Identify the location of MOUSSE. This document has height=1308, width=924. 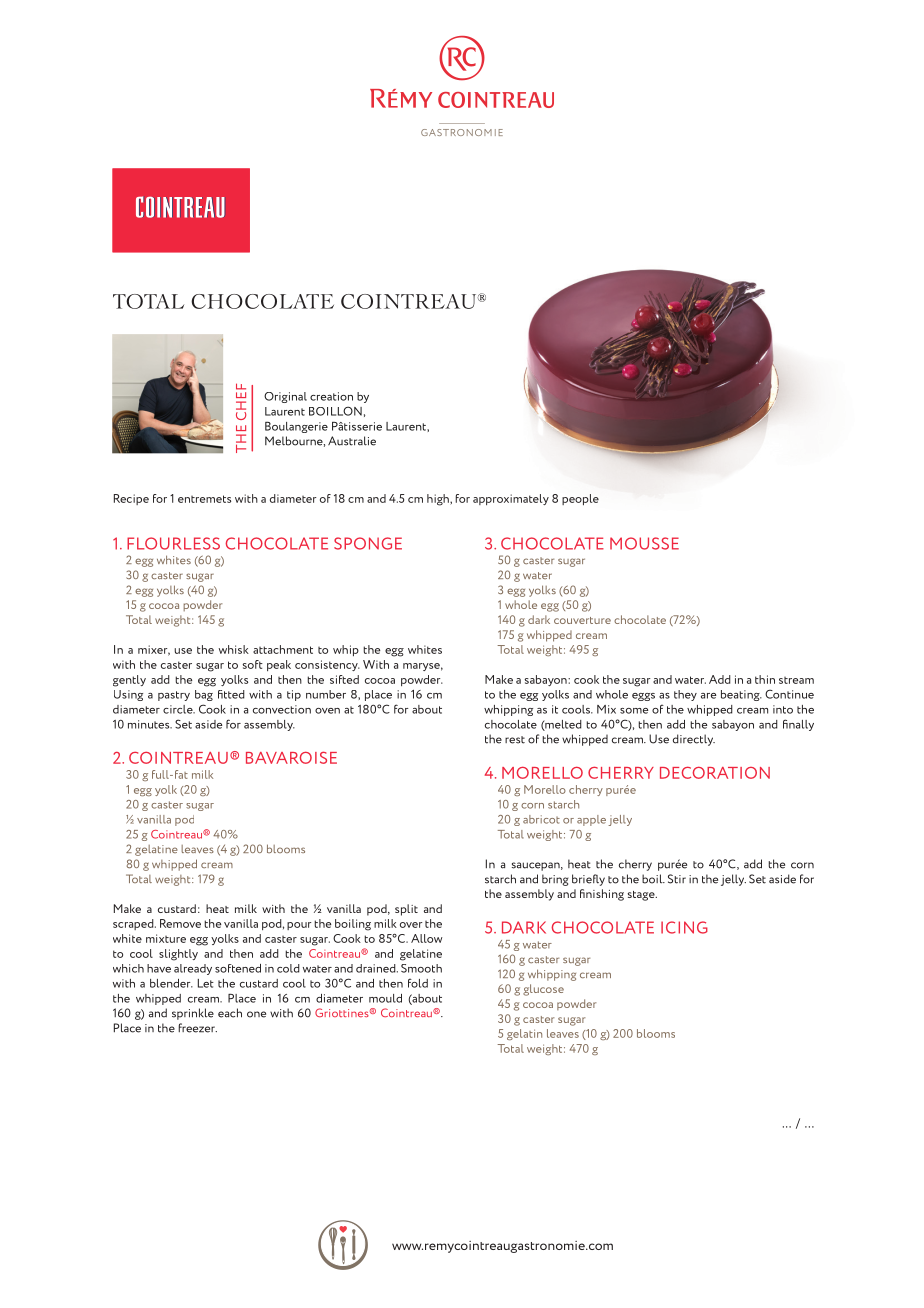
(644, 543).
